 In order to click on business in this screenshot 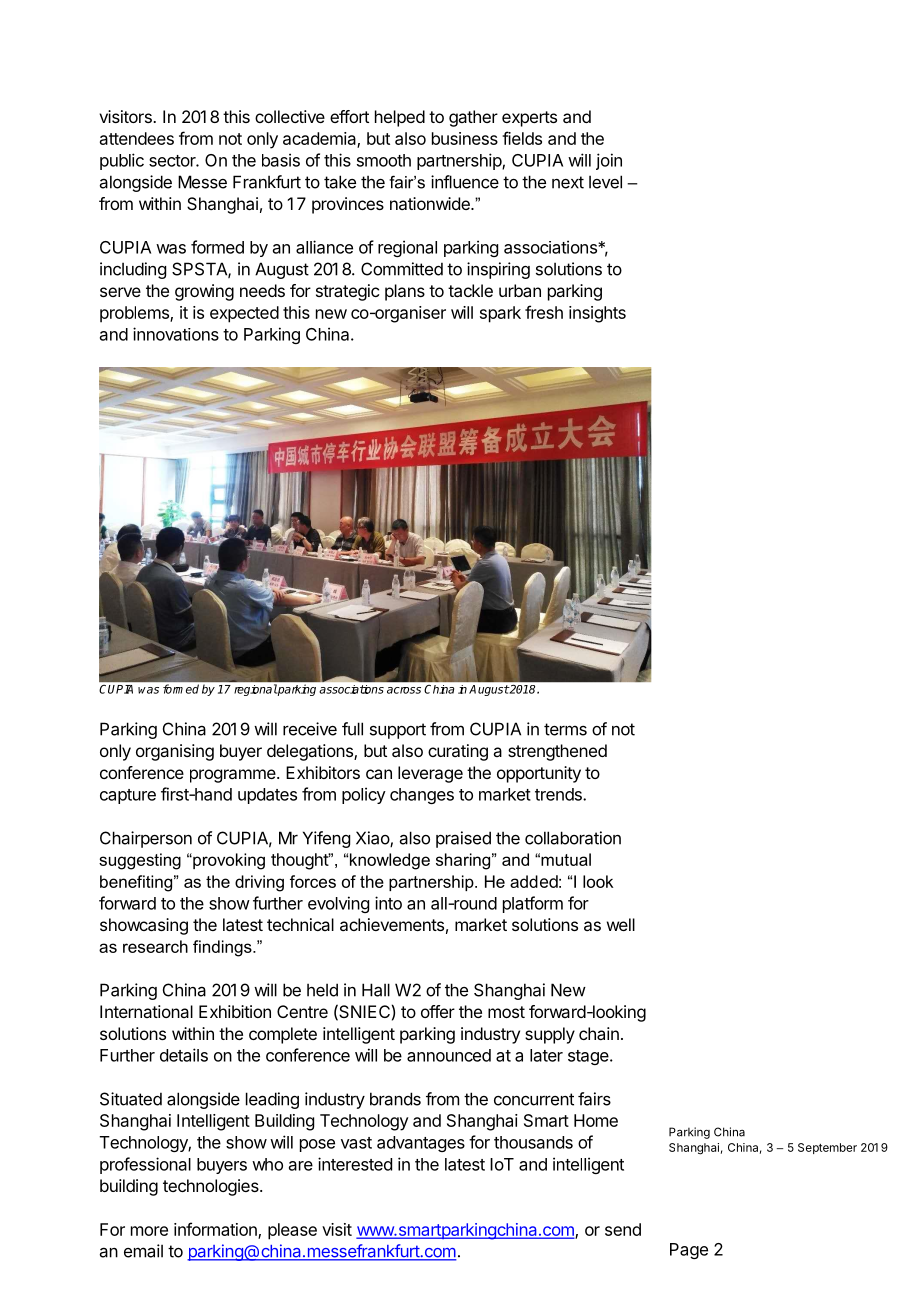, I will do `click(465, 138)`.
